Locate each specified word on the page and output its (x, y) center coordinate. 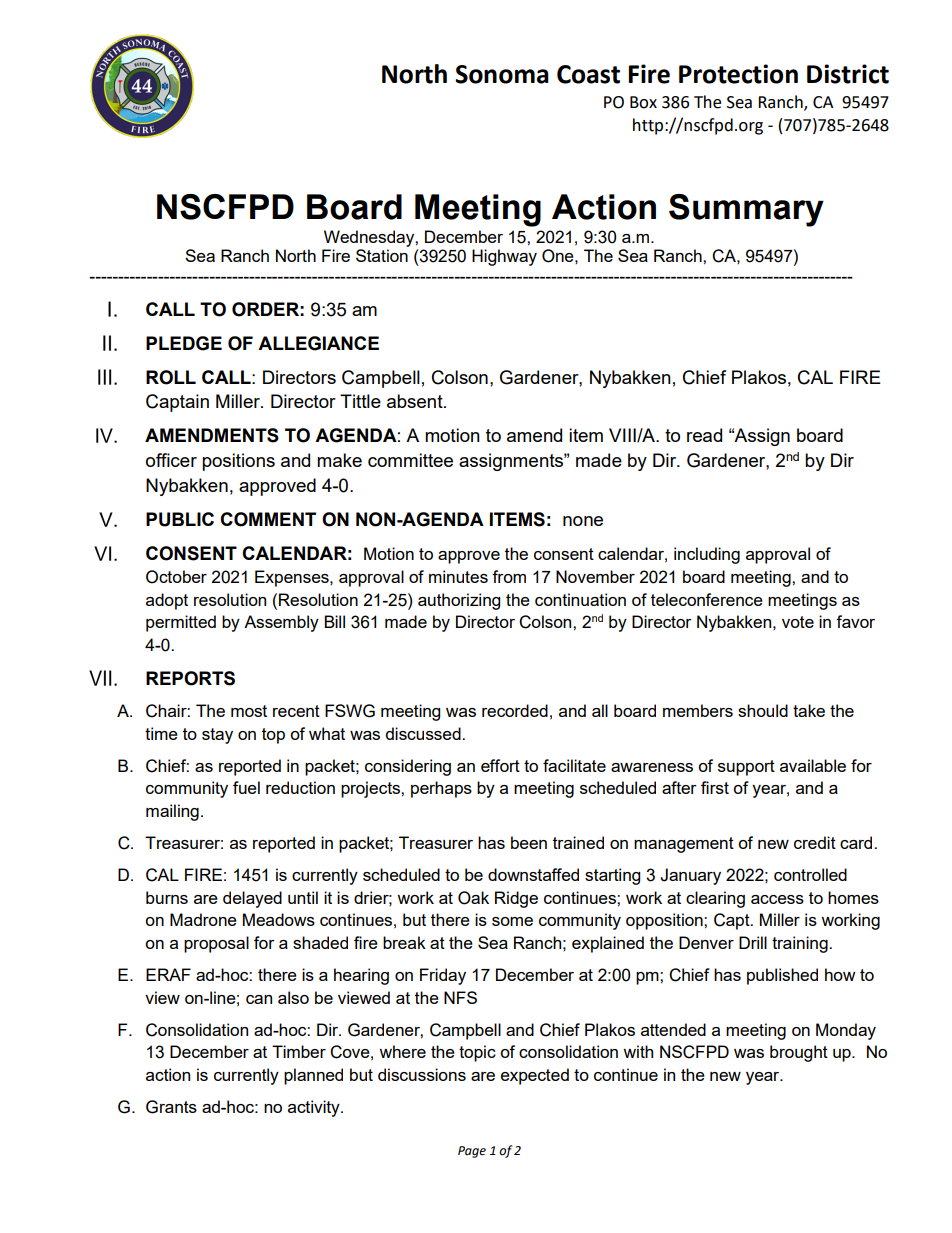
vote (798, 622)
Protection (738, 74)
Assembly (281, 623)
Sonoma (502, 74)
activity (315, 1108)
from (509, 576)
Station (382, 255)
